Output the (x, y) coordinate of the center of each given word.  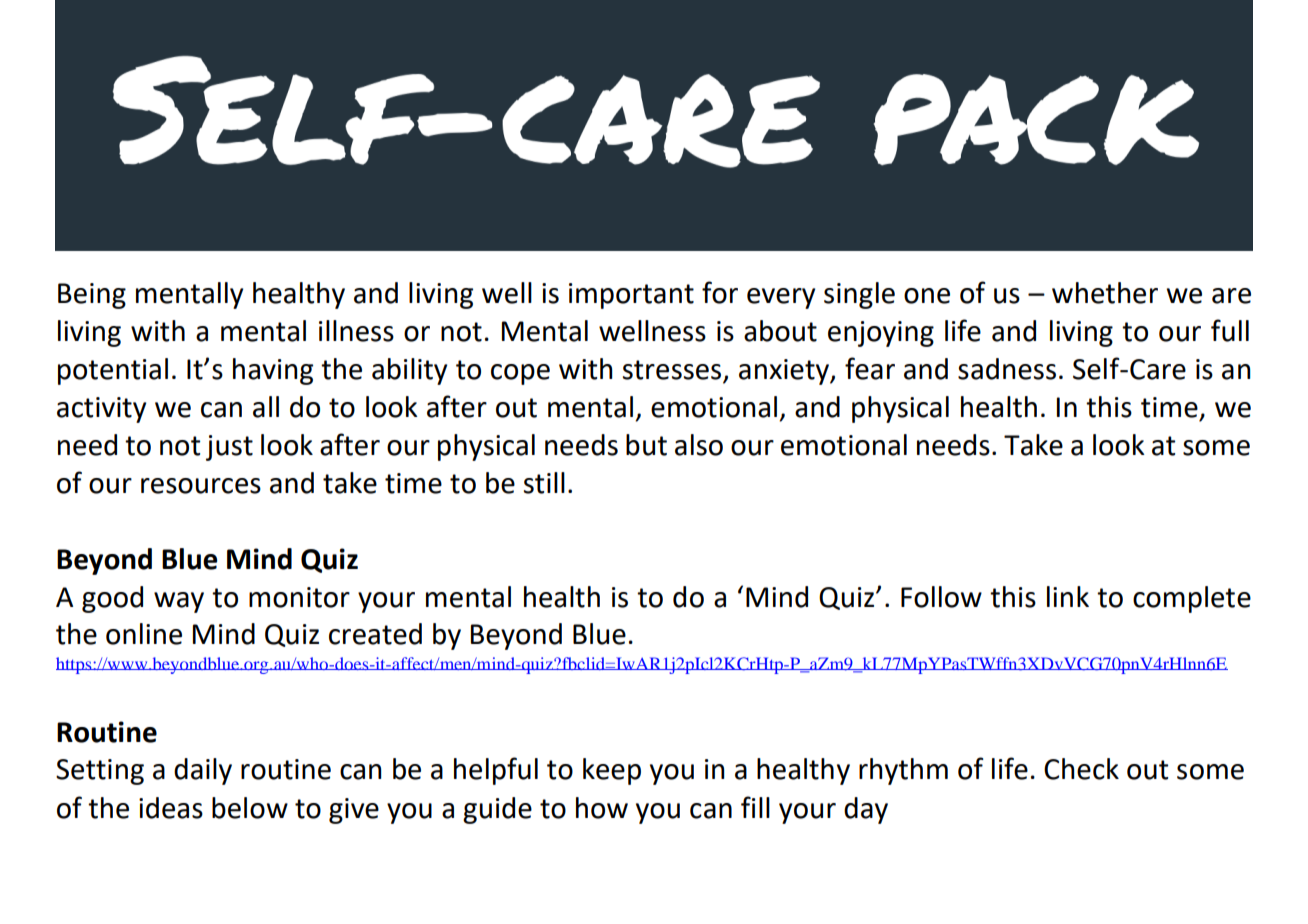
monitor (299, 597)
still (544, 483)
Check (1081, 769)
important (631, 296)
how (602, 808)
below (250, 808)
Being (92, 296)
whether (1105, 293)
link (1068, 596)
